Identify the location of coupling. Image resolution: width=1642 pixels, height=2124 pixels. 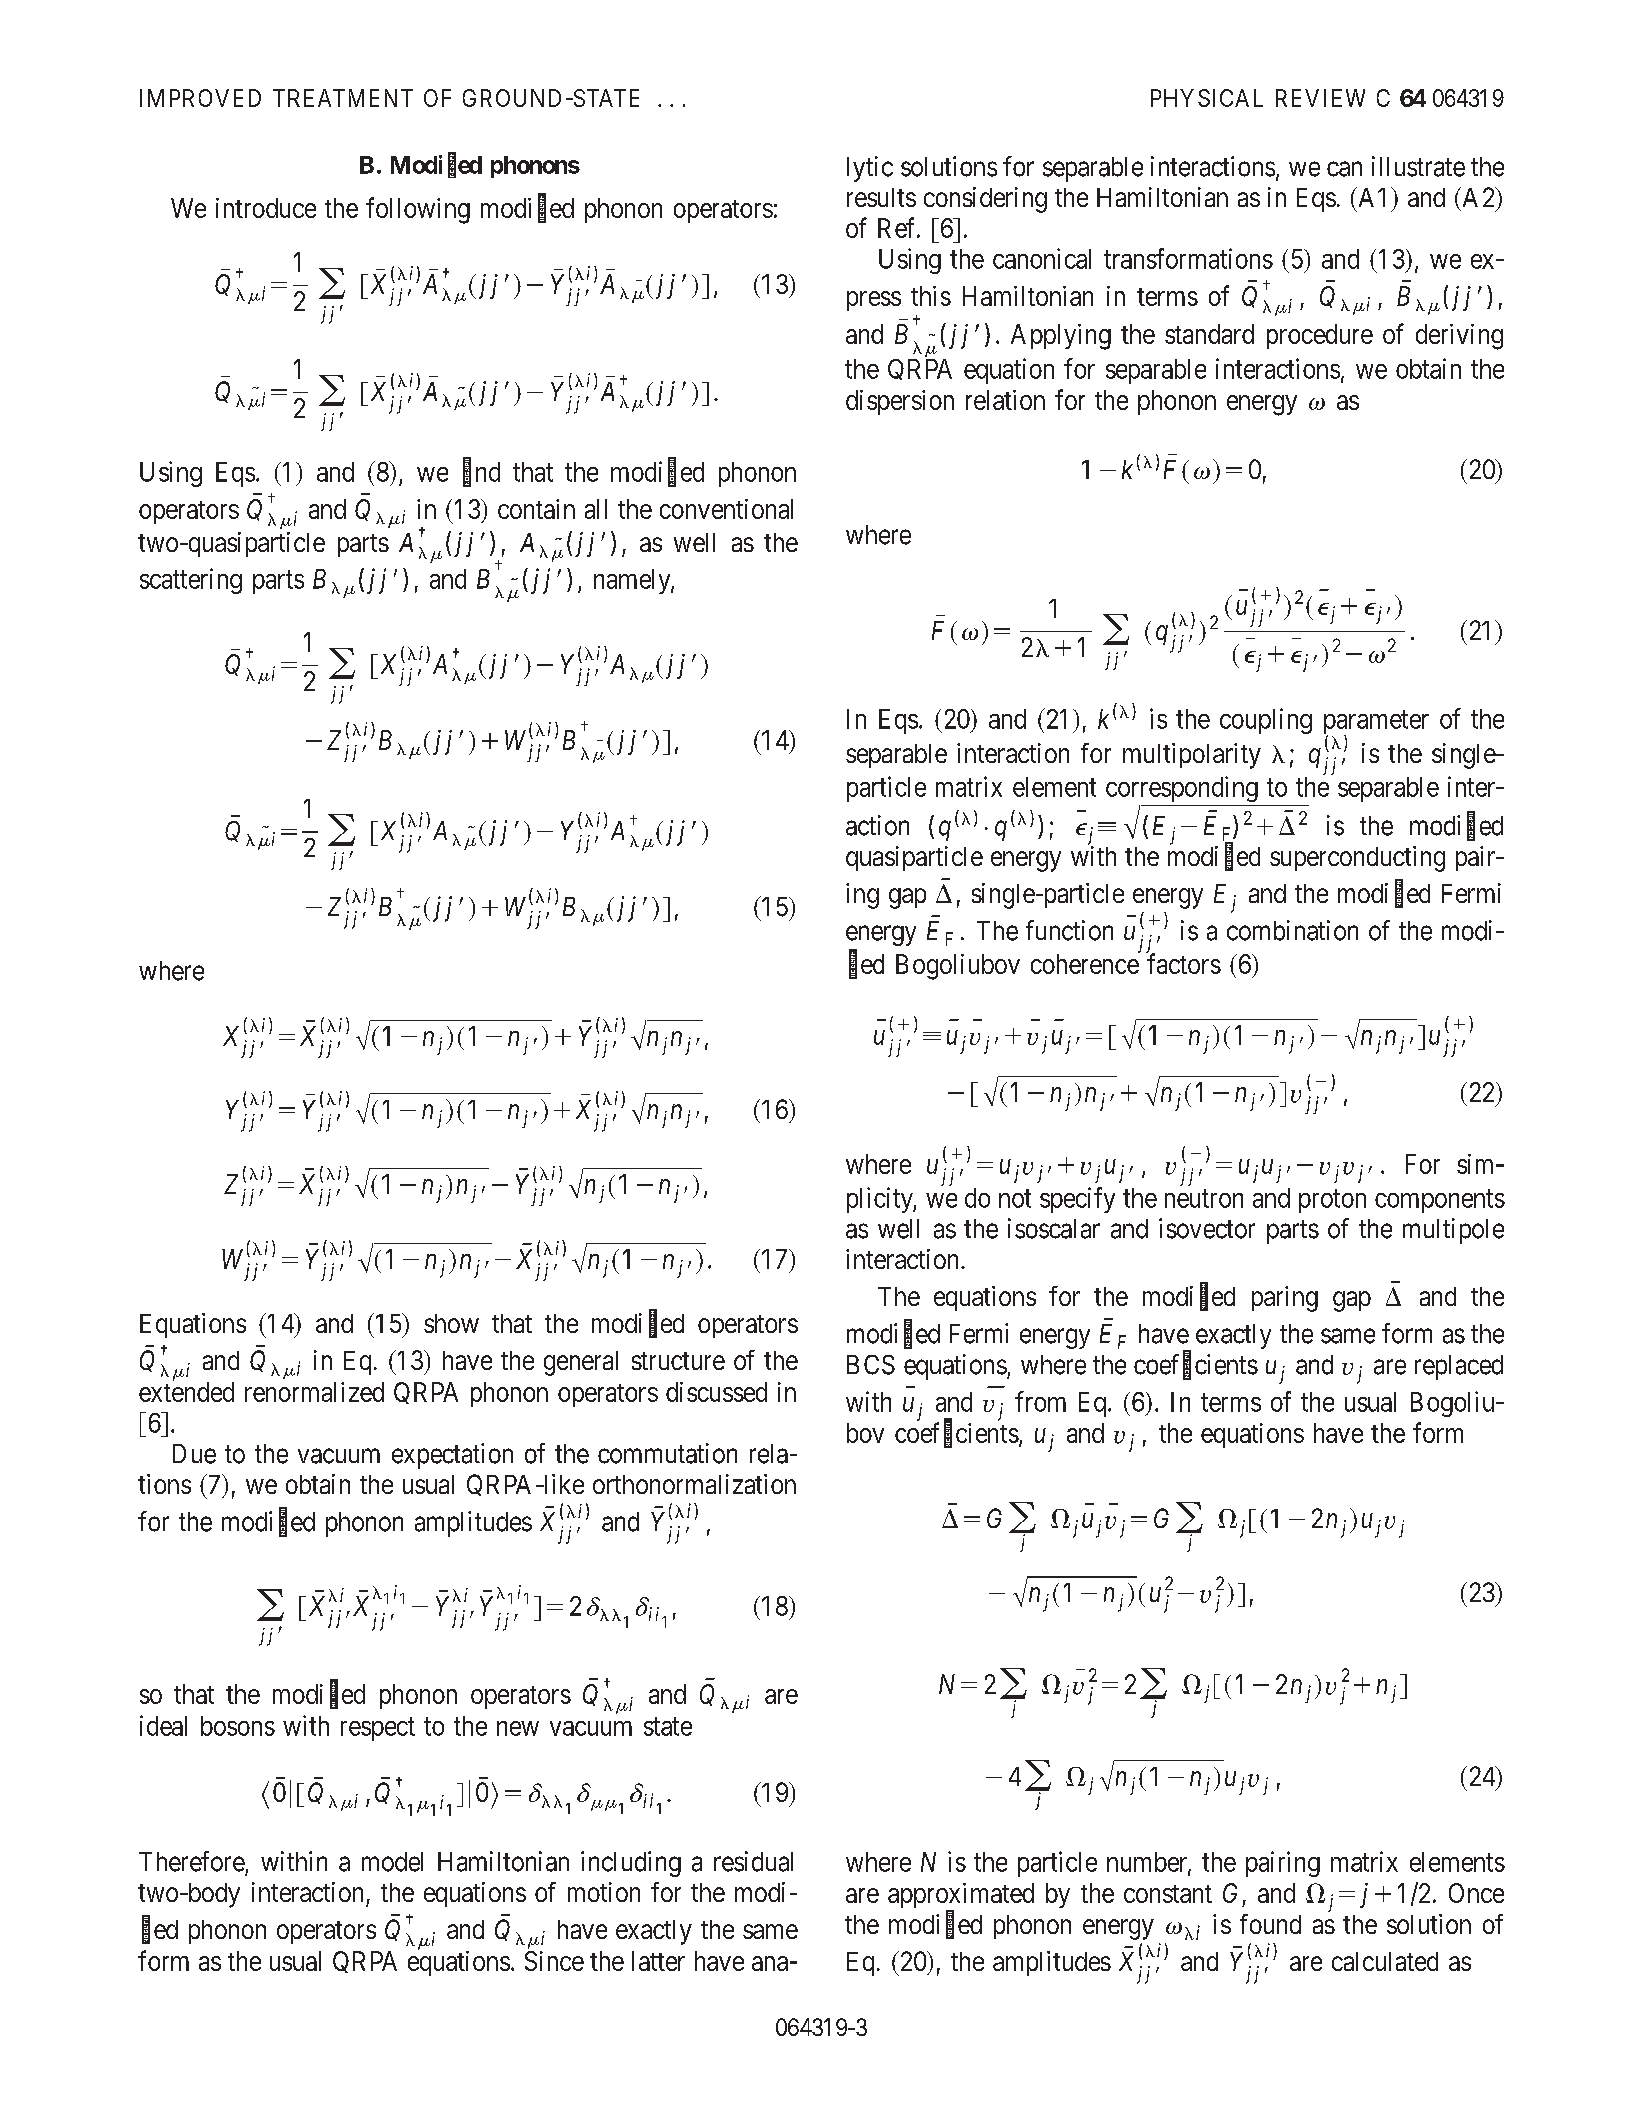
(1266, 721).
